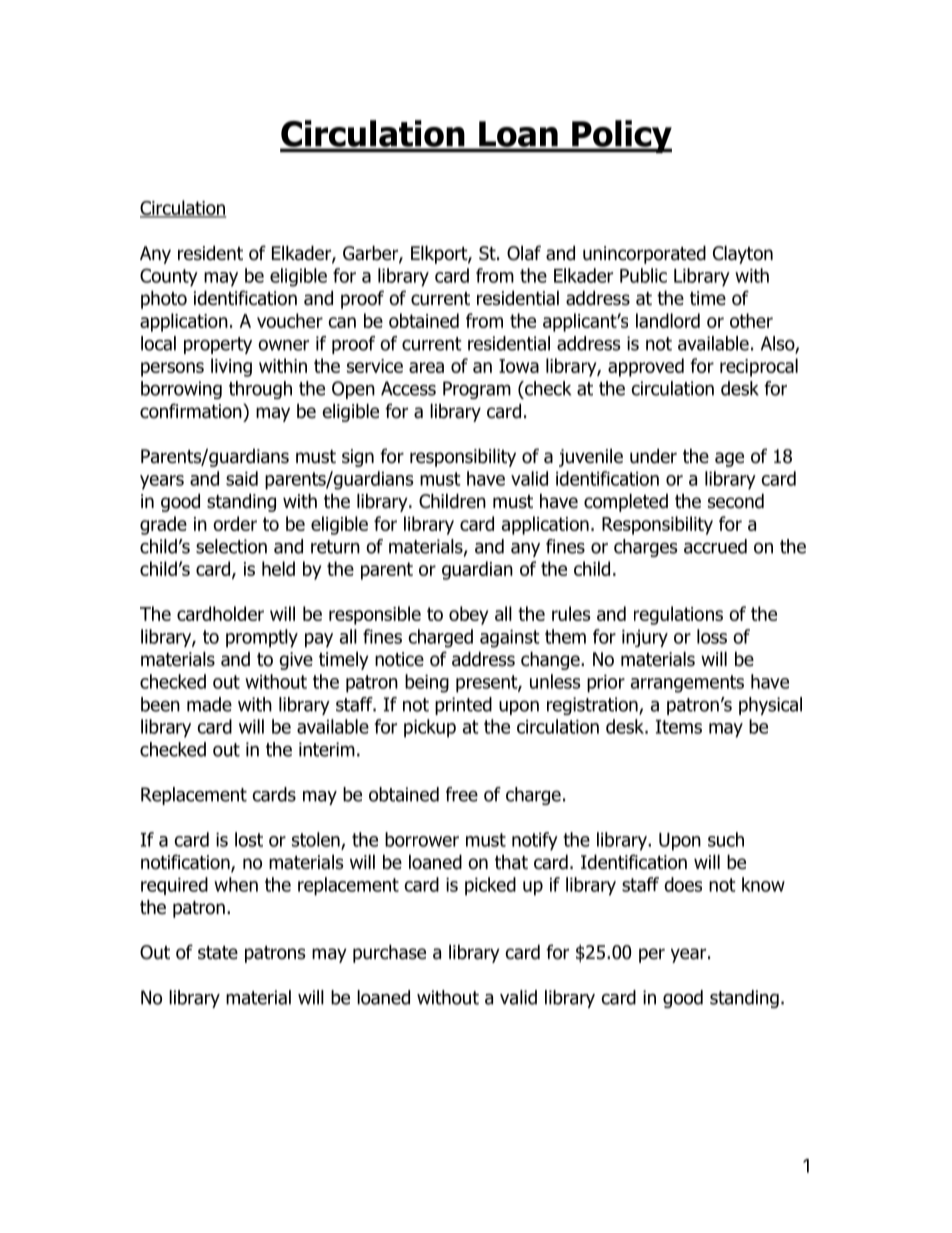  I want to click on picked, so click(490, 886).
